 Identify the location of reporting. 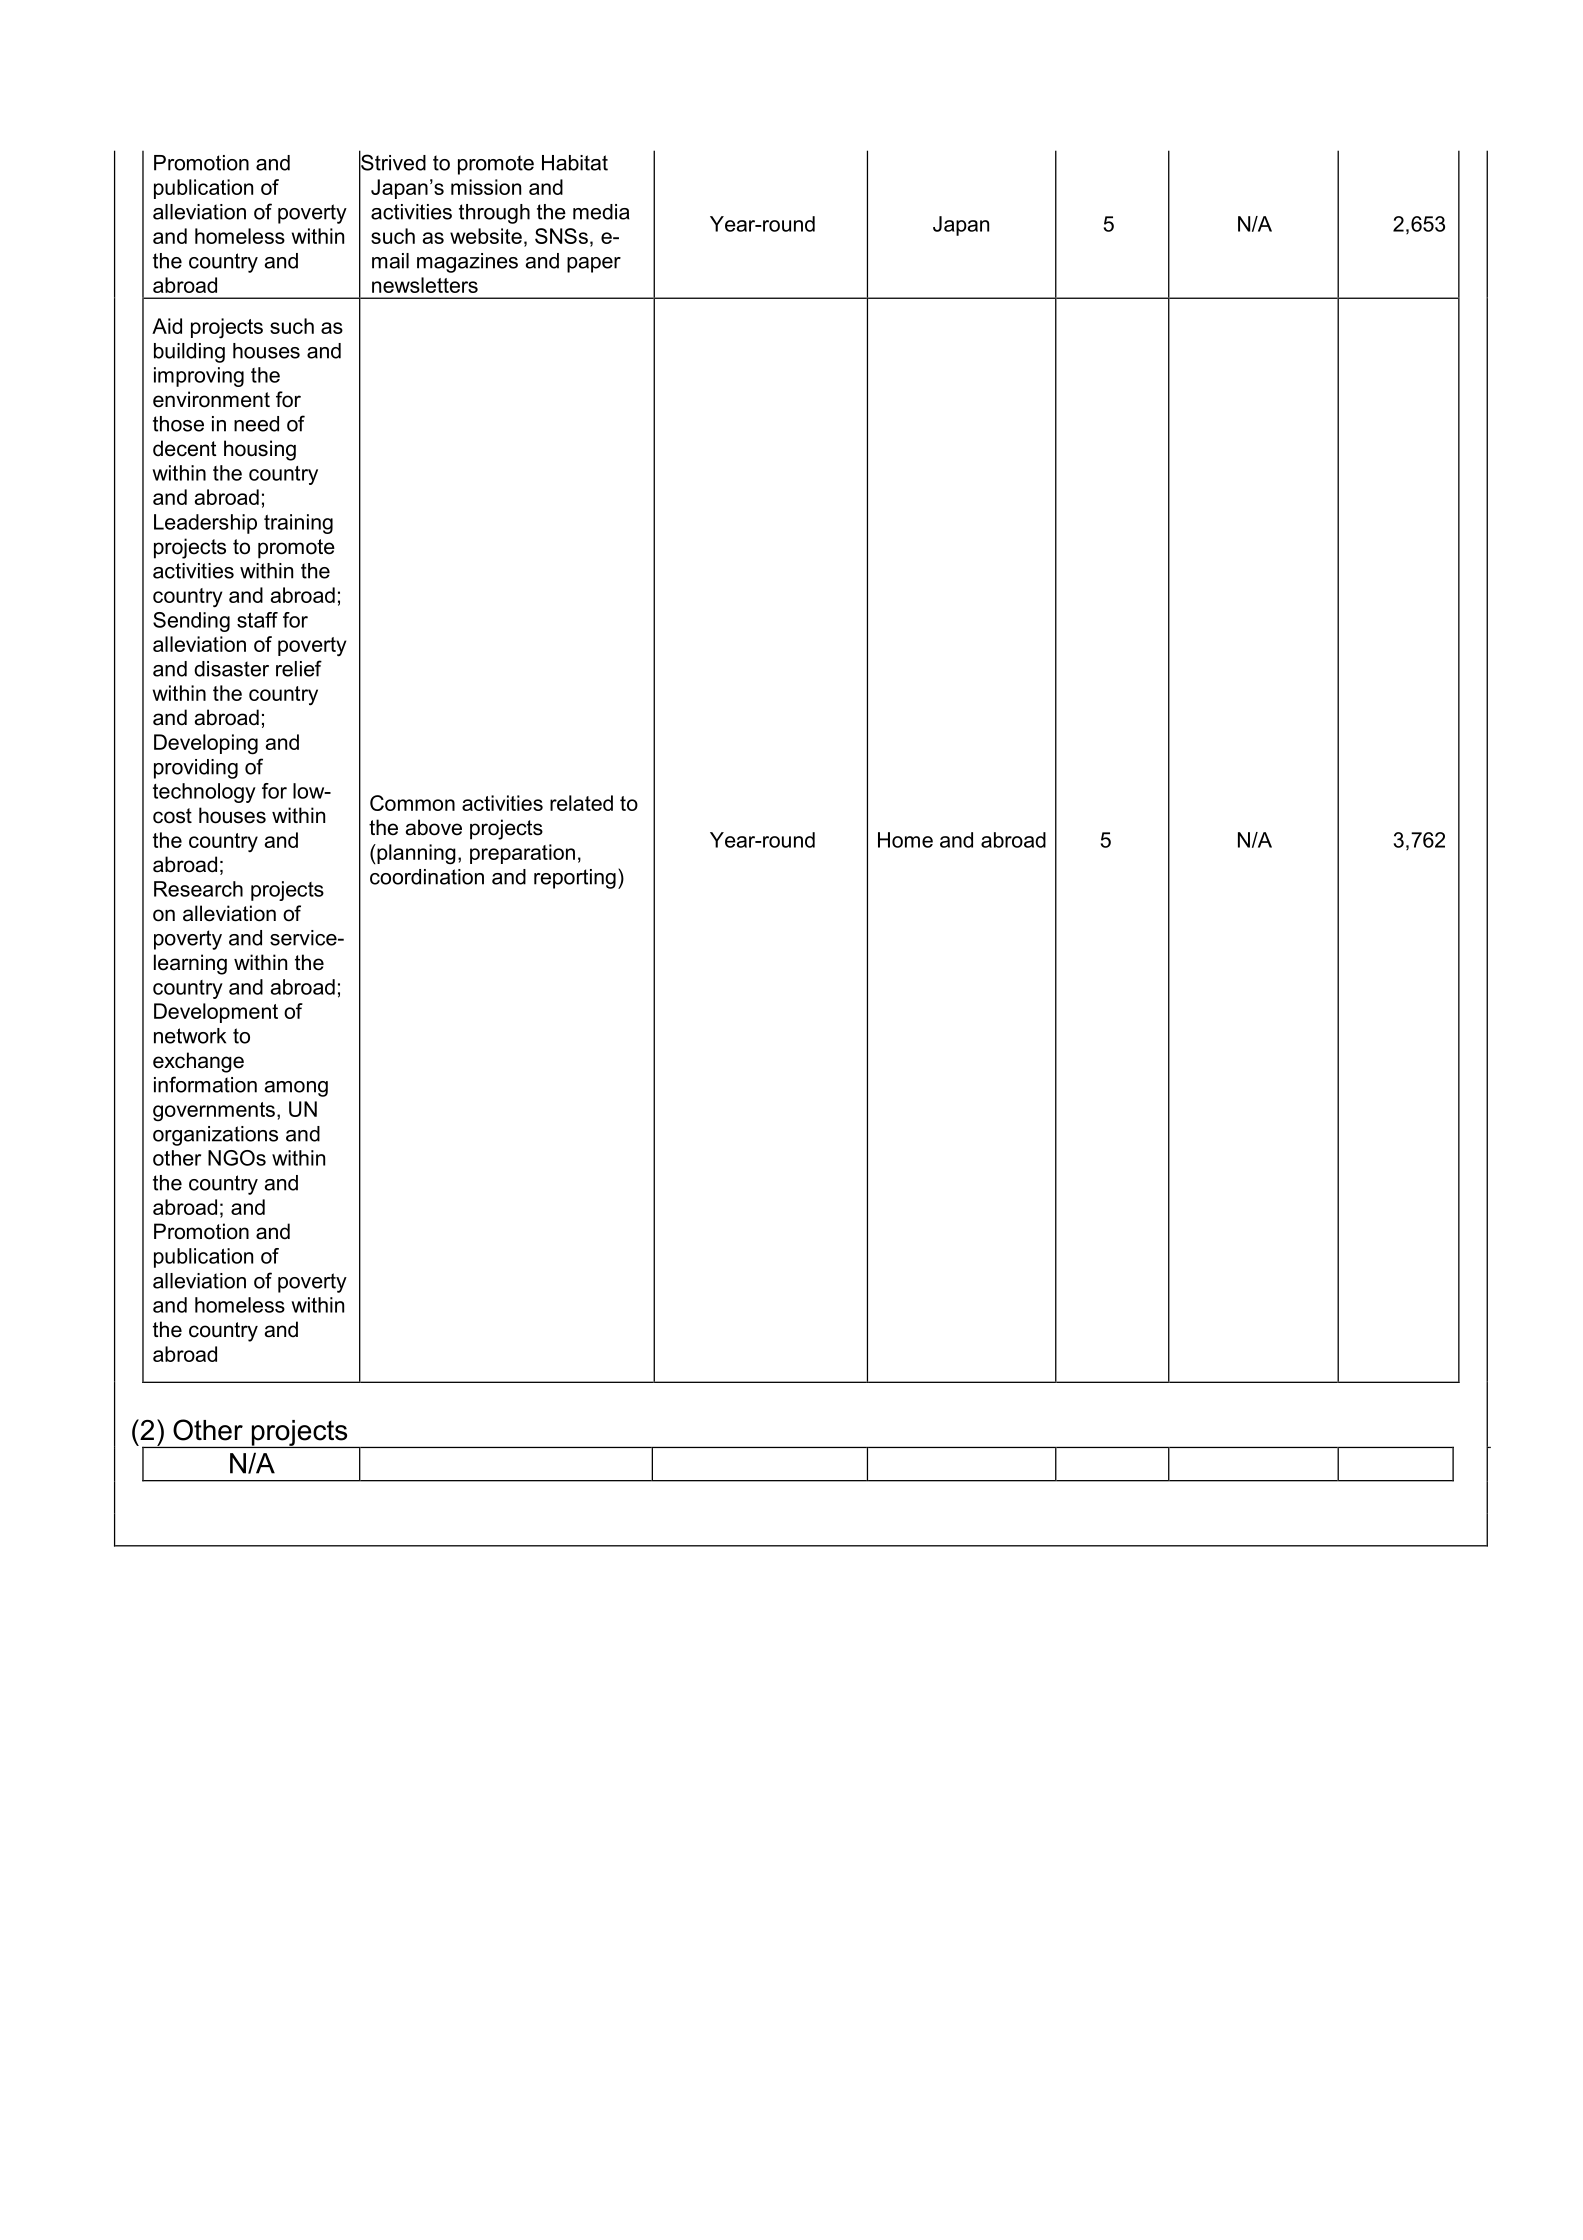
(575, 879).
